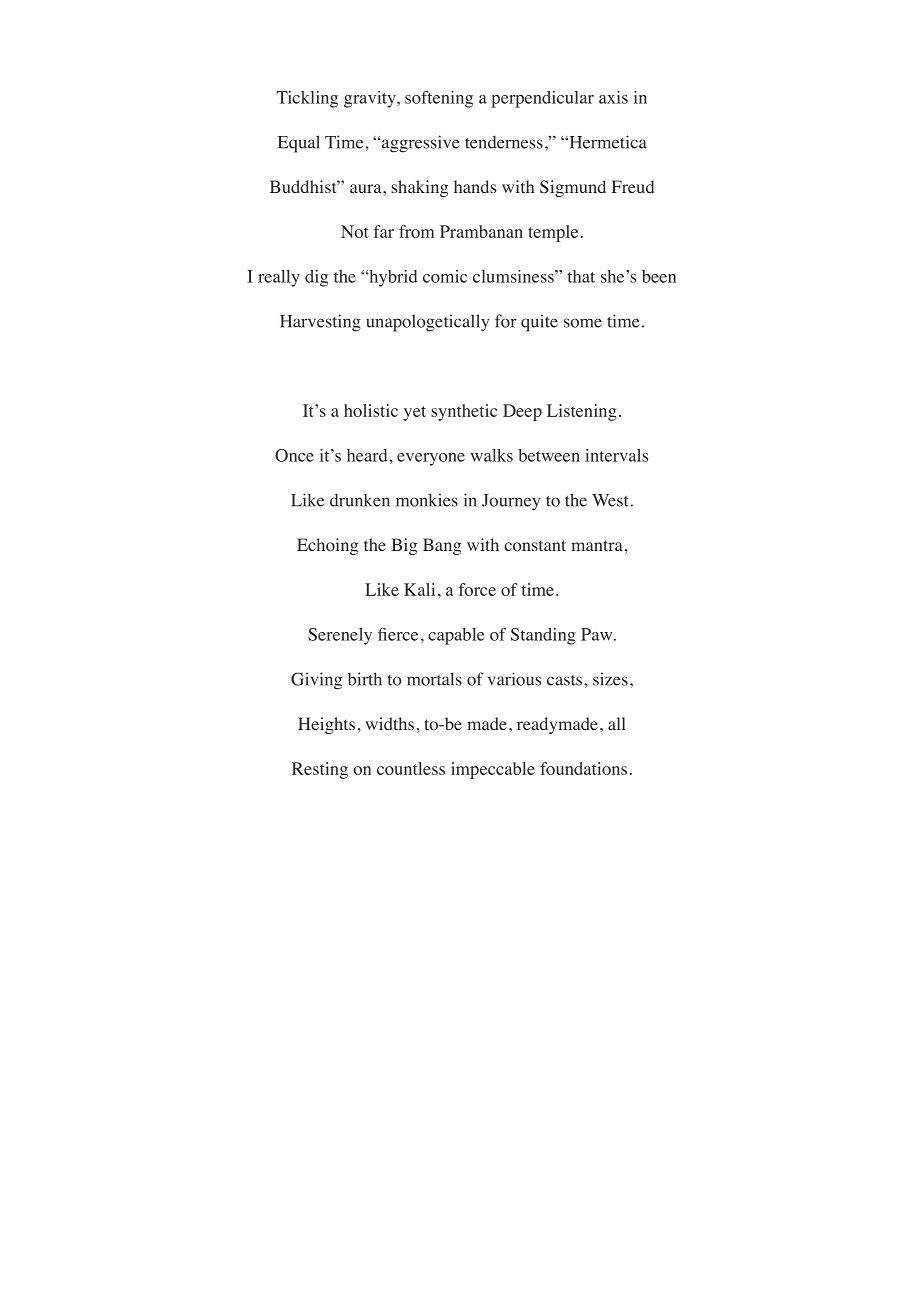 This screenshot has height=1308, width=924. I want to click on axis, so click(613, 97).
